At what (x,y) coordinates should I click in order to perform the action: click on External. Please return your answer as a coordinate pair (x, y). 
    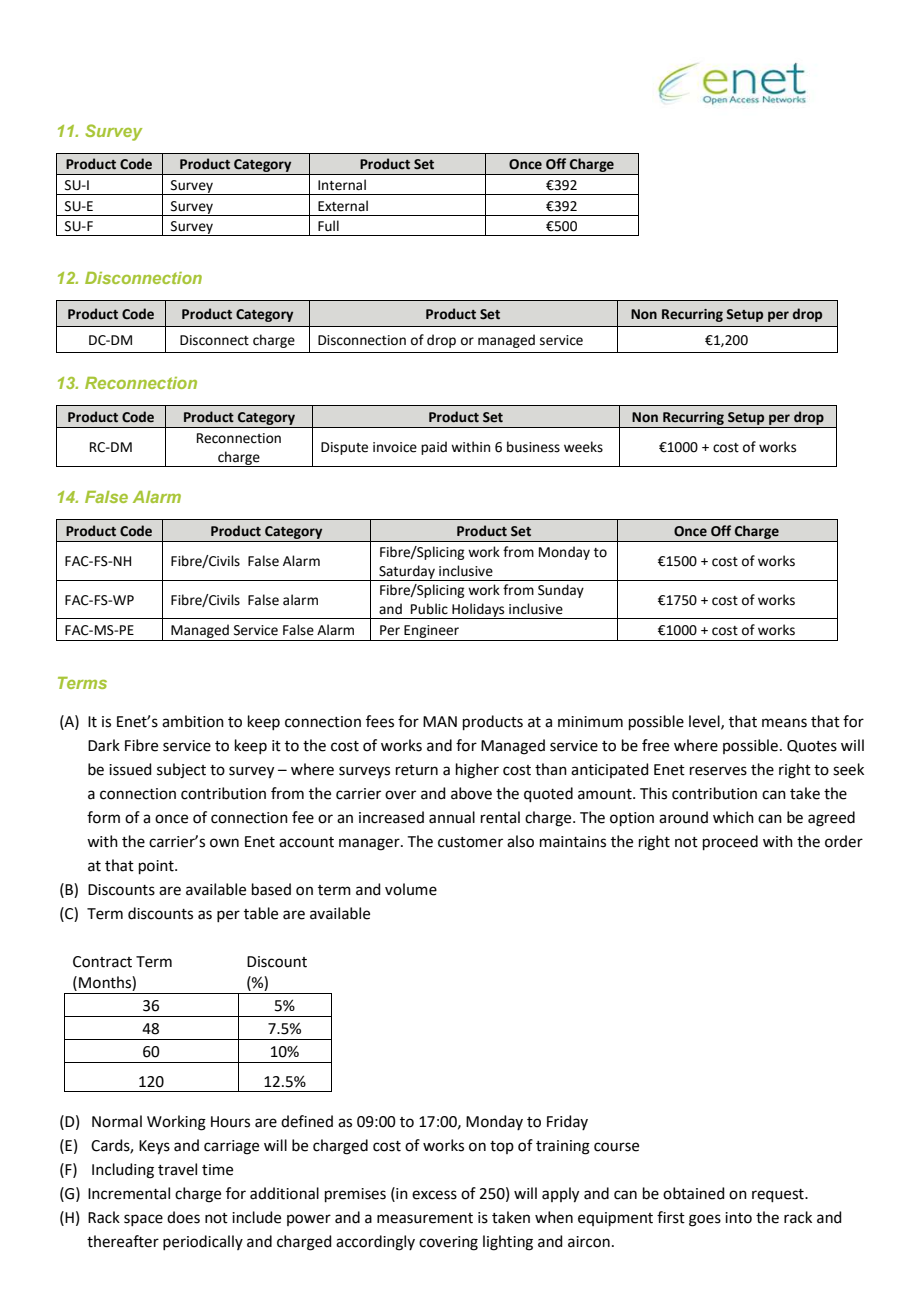
    Looking at the image, I should click on (343, 206).
